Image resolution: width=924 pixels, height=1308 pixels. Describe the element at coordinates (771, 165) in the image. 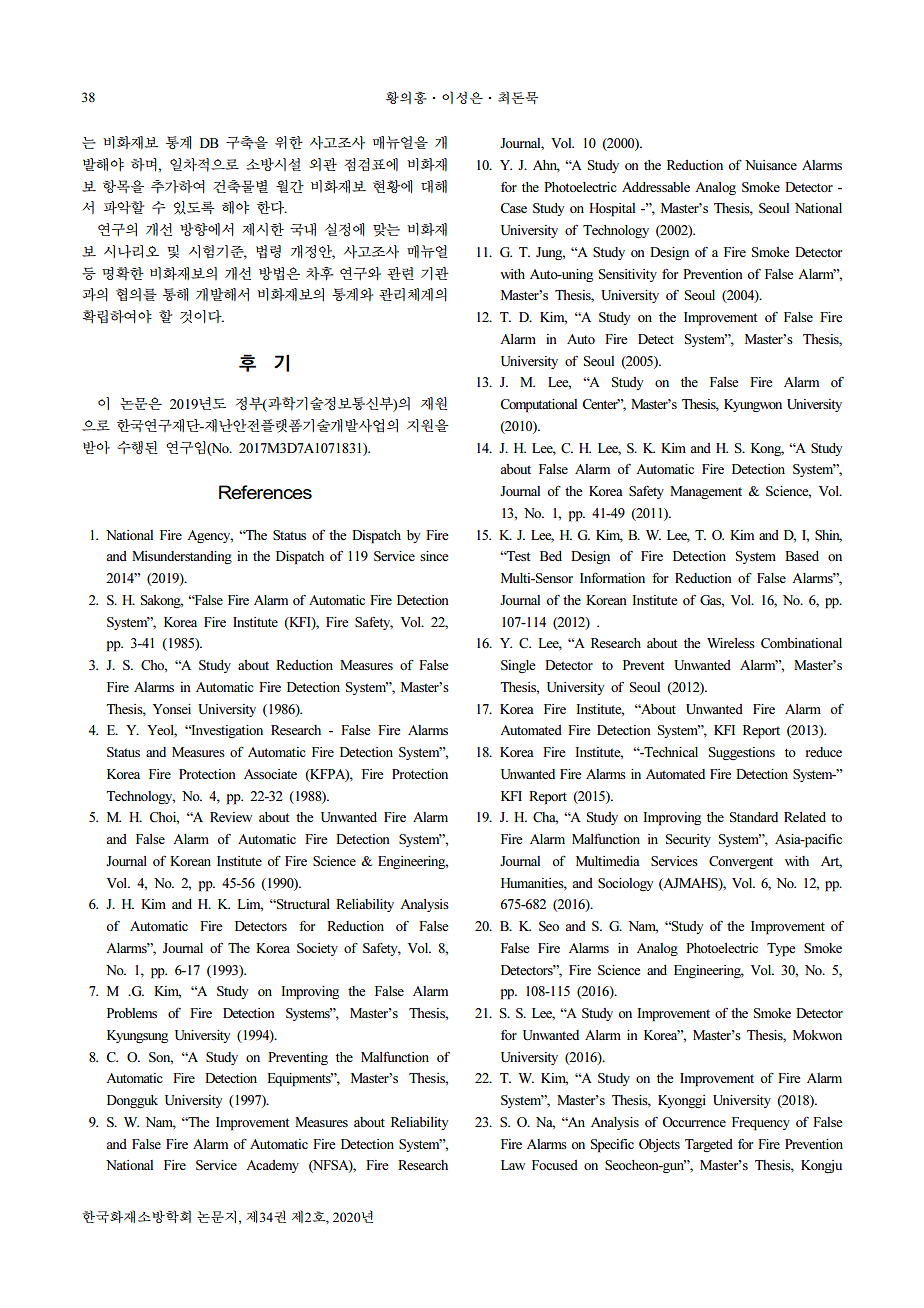

I see `Nuisance` at that location.
